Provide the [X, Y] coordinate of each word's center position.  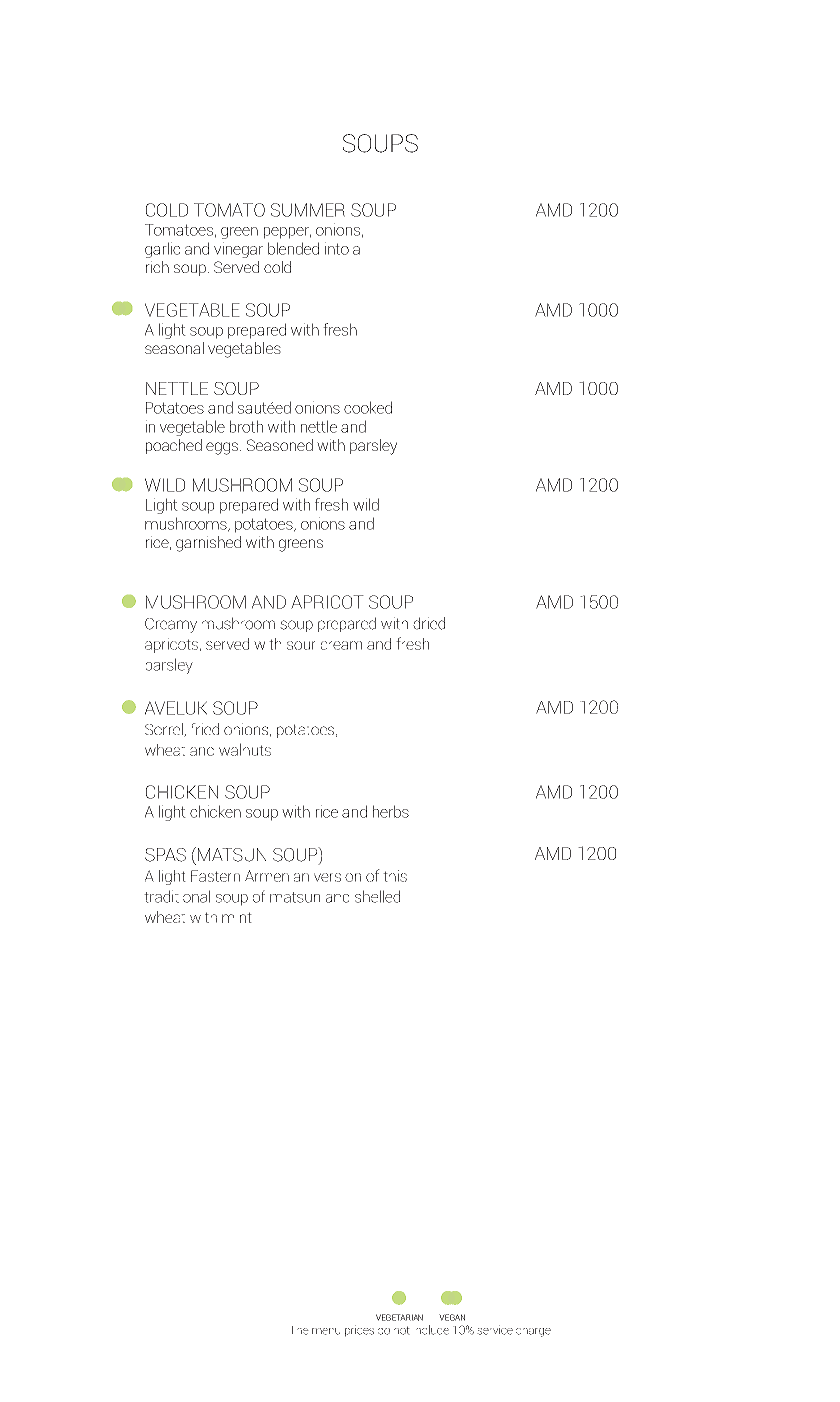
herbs [391, 811]
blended [293, 248]
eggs [223, 448]
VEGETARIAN [399, 1317]
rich [157, 267]
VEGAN [452, 1317]
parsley [373, 447]
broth [246, 426]
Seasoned [280, 445]
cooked [368, 407]
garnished [208, 544]
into [337, 248]
